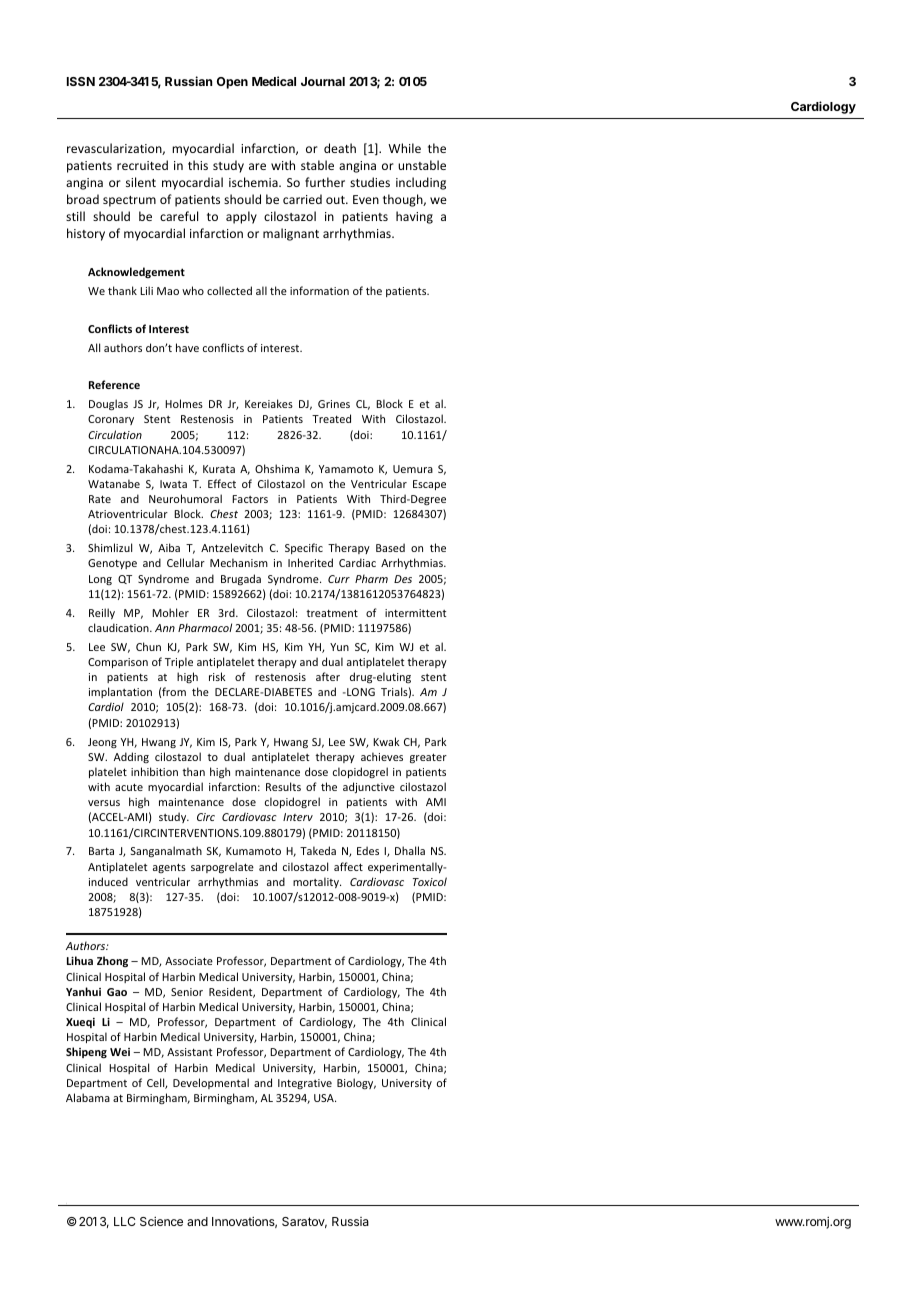  I want to click on LLC, so click(124, 1221).
